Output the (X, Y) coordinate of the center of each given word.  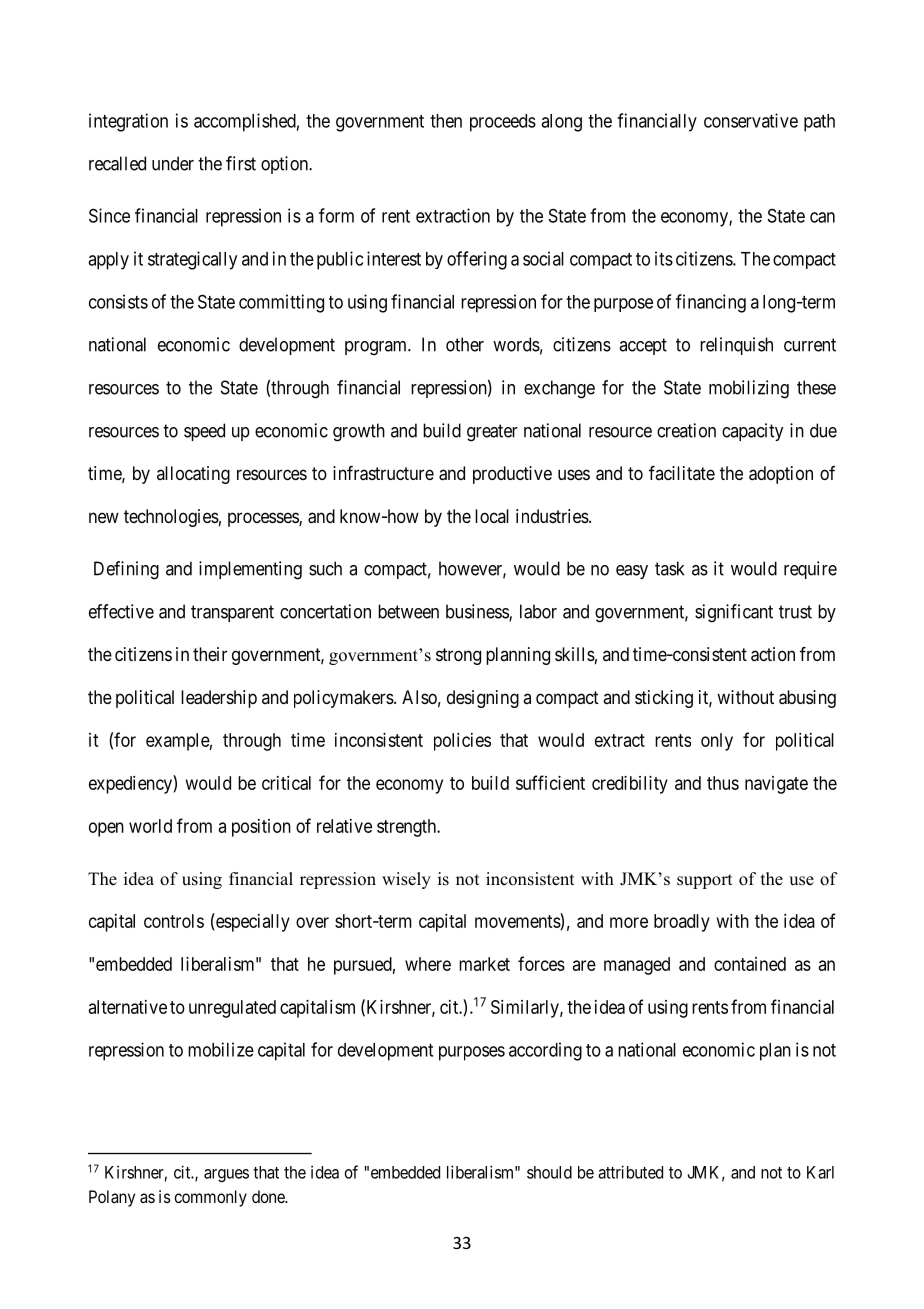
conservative (751, 120)
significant (734, 613)
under (173, 163)
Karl (820, 1172)
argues (226, 1175)
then (446, 121)
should (549, 1172)
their (210, 654)
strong (458, 656)
